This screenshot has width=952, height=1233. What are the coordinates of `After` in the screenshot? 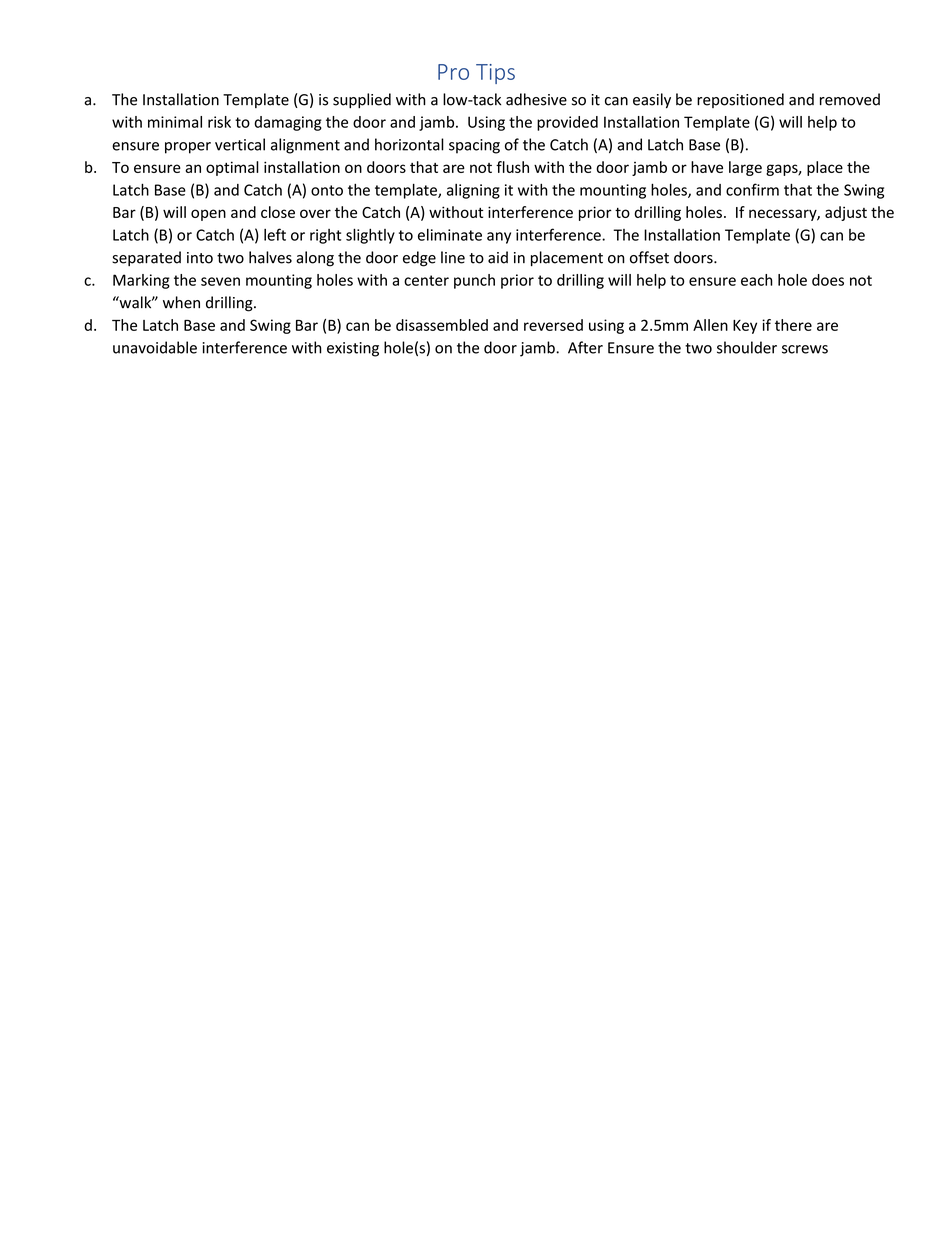 It's located at (585, 347).
